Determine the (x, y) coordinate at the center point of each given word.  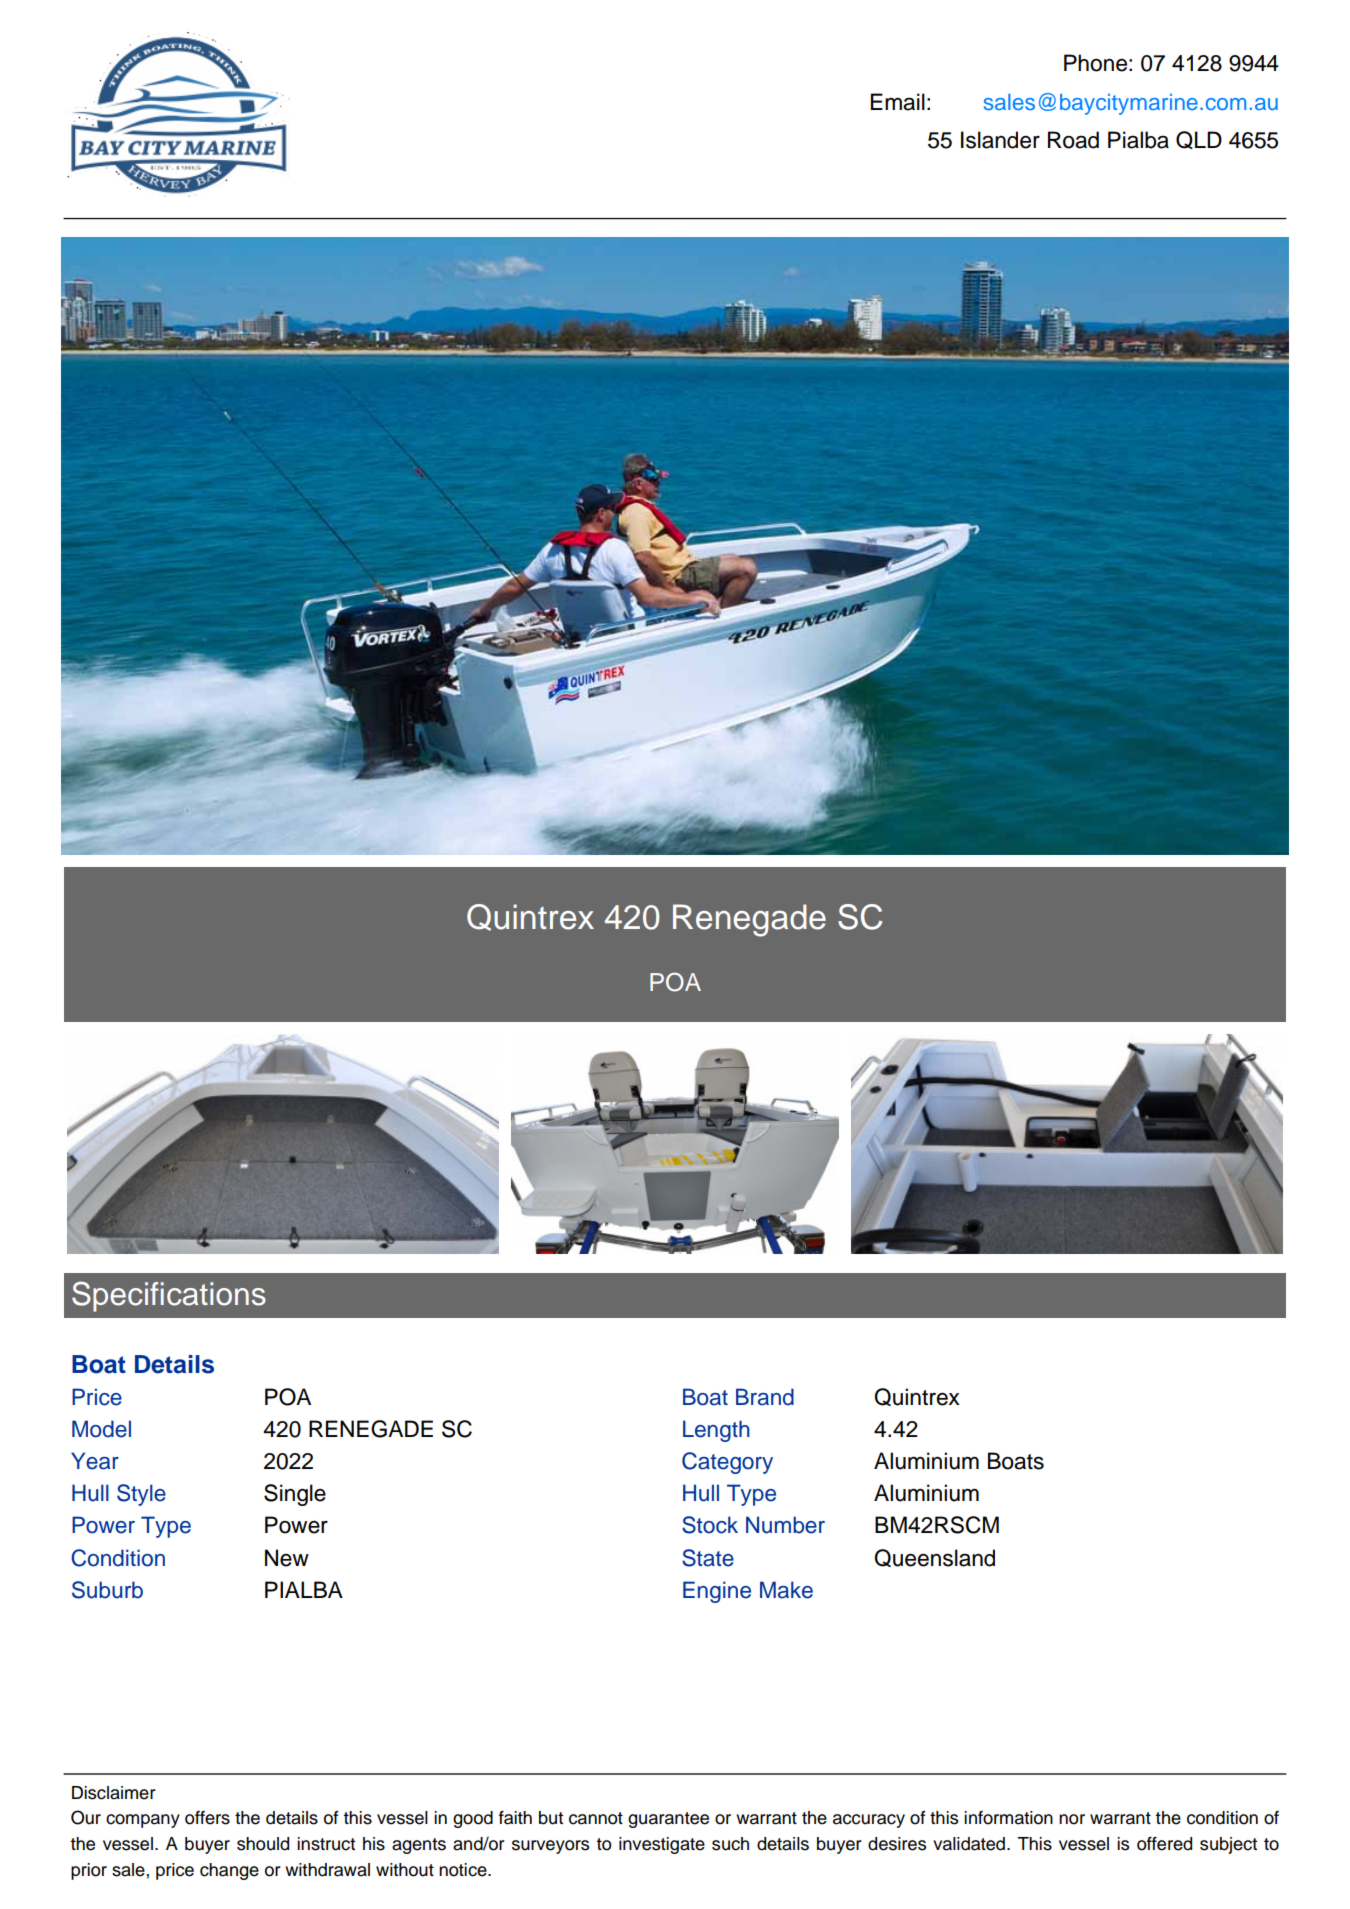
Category (727, 1463)
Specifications (169, 1296)
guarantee (668, 1820)
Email (898, 102)
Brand (765, 1397)
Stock (710, 1525)
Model (101, 1429)
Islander (1000, 140)
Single (295, 1495)
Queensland (934, 1558)
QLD (1199, 140)
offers (207, 1818)
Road (1073, 140)
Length (716, 1431)
